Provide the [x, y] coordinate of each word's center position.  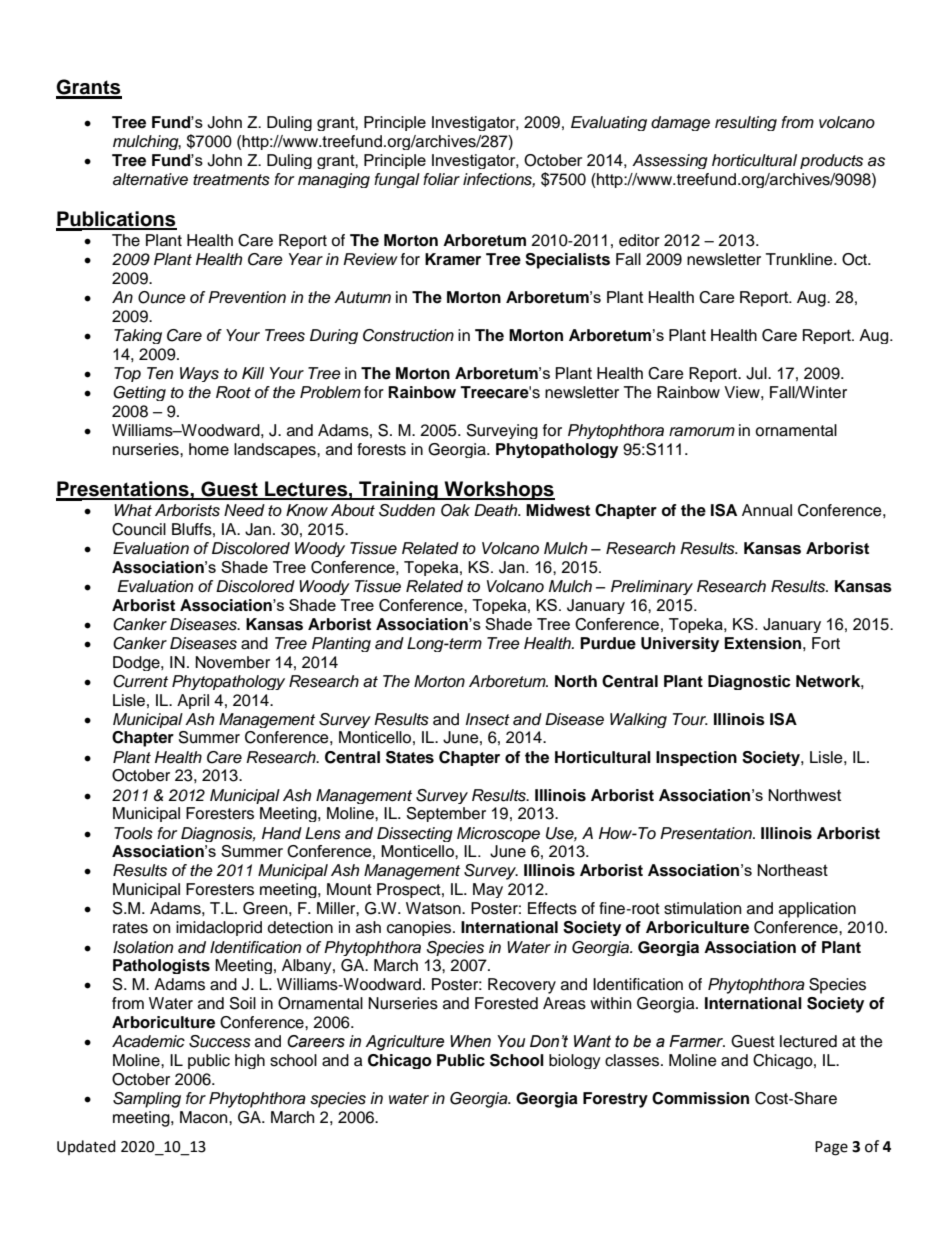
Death [497, 510]
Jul [757, 373]
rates [130, 928]
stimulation [702, 908]
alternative [150, 179]
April [193, 701]
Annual [767, 510]
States [410, 757]
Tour [690, 719]
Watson [434, 908]
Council [139, 529]
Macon [205, 1117]
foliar [441, 179]
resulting [746, 123]
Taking [138, 336]
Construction [408, 335]
